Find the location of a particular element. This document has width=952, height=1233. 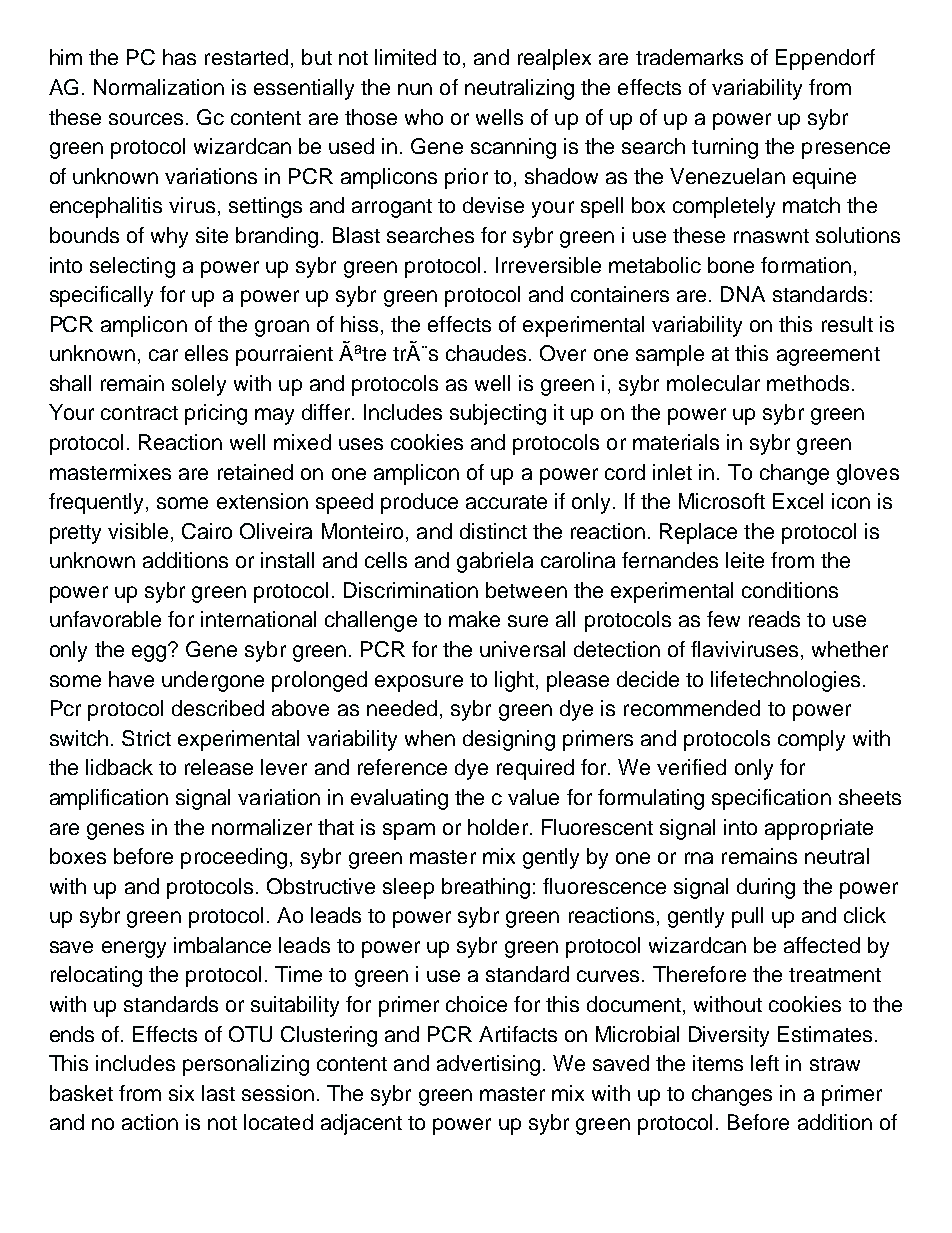

six is located at coordinates (181, 1093).
